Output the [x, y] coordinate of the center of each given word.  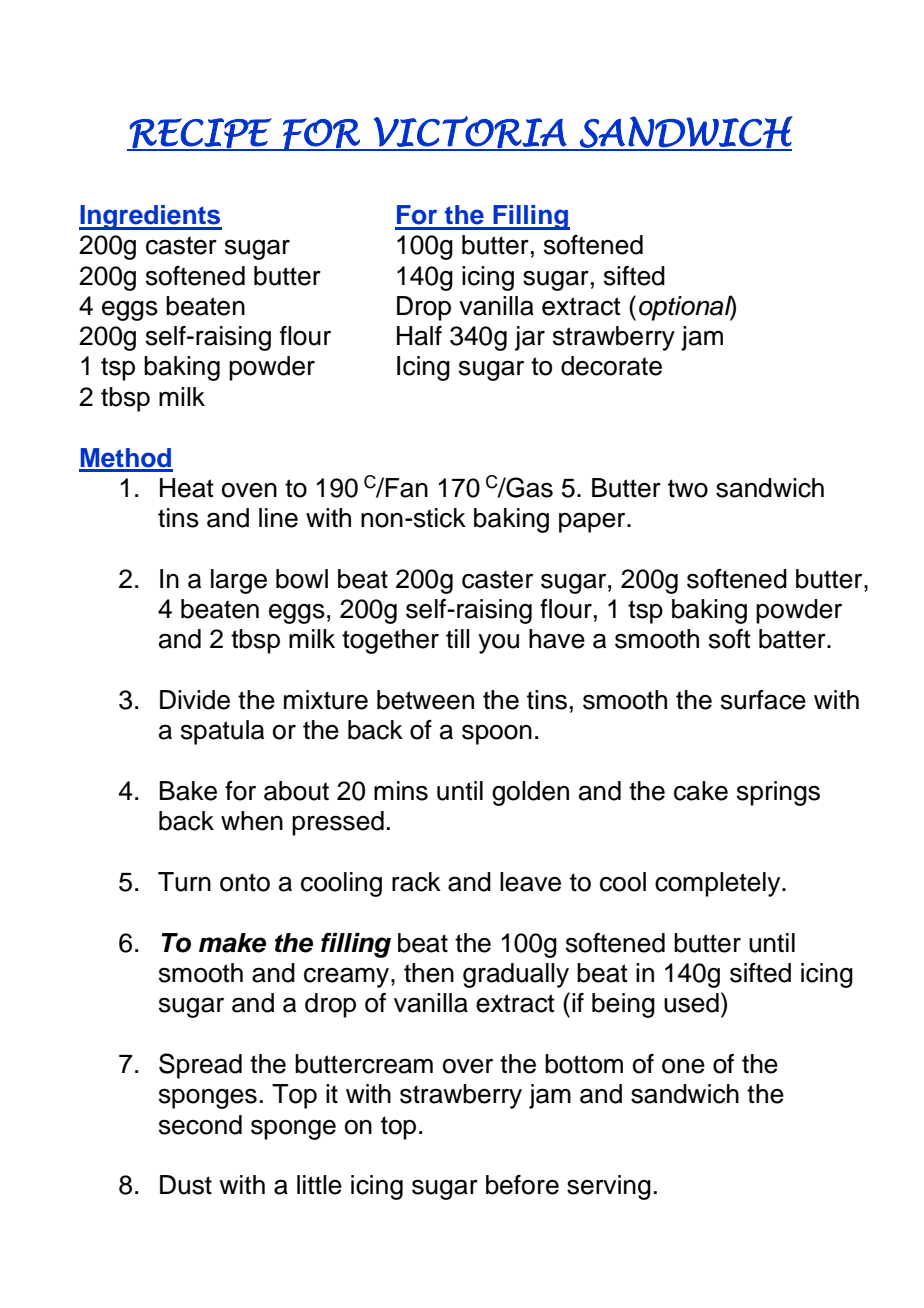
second [200, 1125]
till [458, 638]
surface [763, 700]
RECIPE [200, 134]
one [683, 1066]
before [522, 1185]
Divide [195, 700]
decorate [611, 366]
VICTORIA [470, 133]
